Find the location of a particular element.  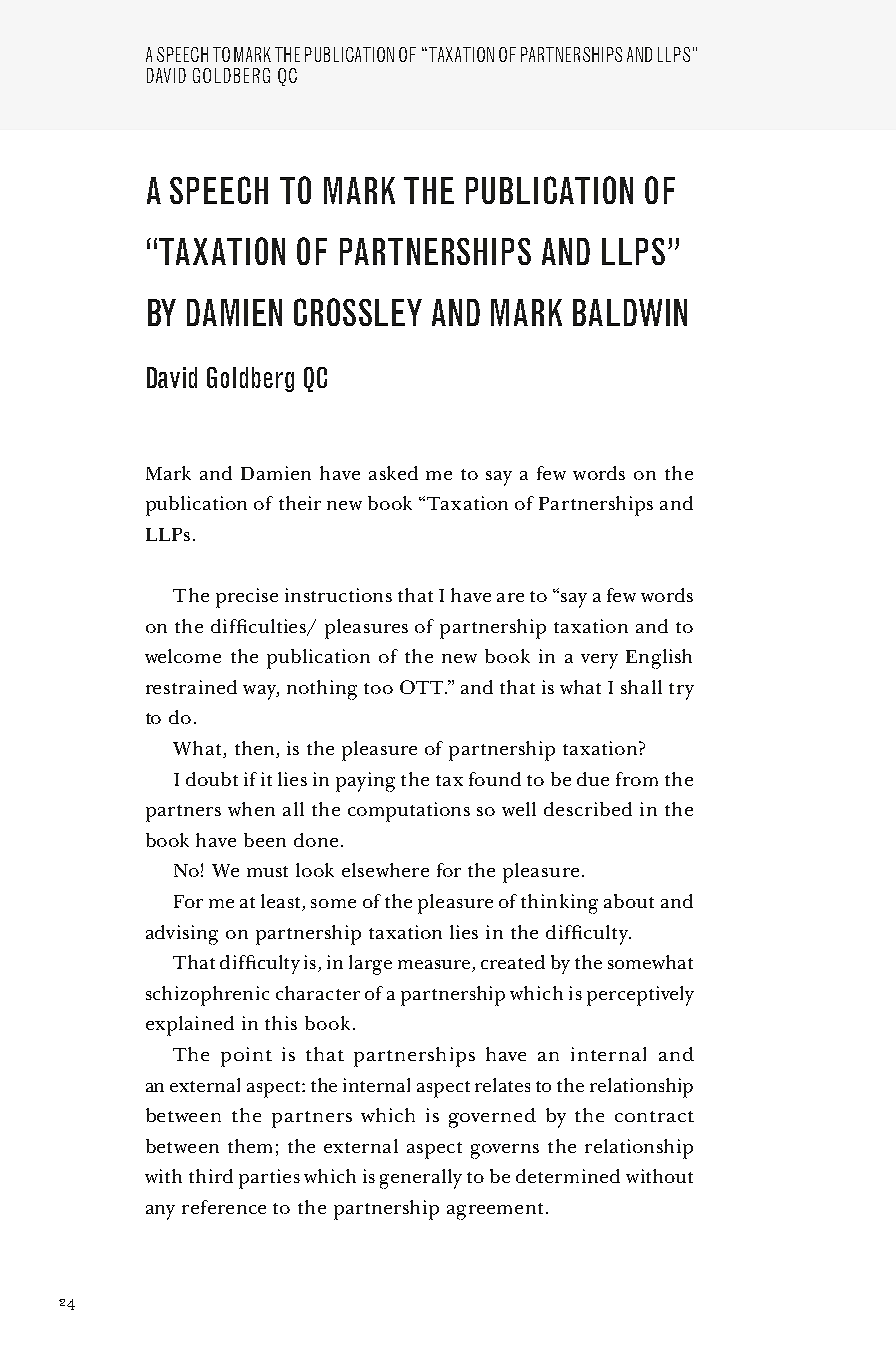

schizophrenic is located at coordinates (207, 996).
